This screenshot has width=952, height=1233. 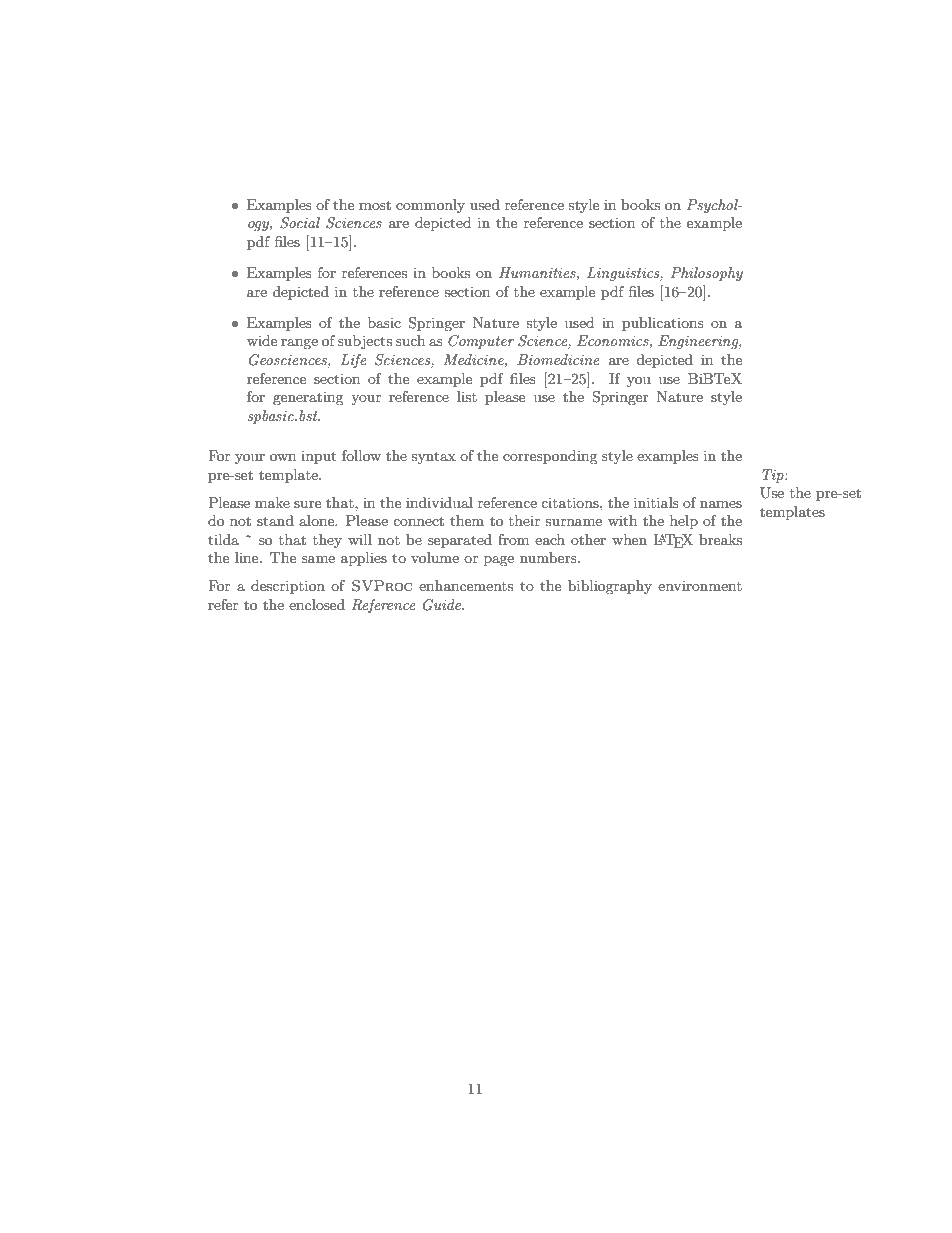 I want to click on enhancements, so click(x=466, y=585).
